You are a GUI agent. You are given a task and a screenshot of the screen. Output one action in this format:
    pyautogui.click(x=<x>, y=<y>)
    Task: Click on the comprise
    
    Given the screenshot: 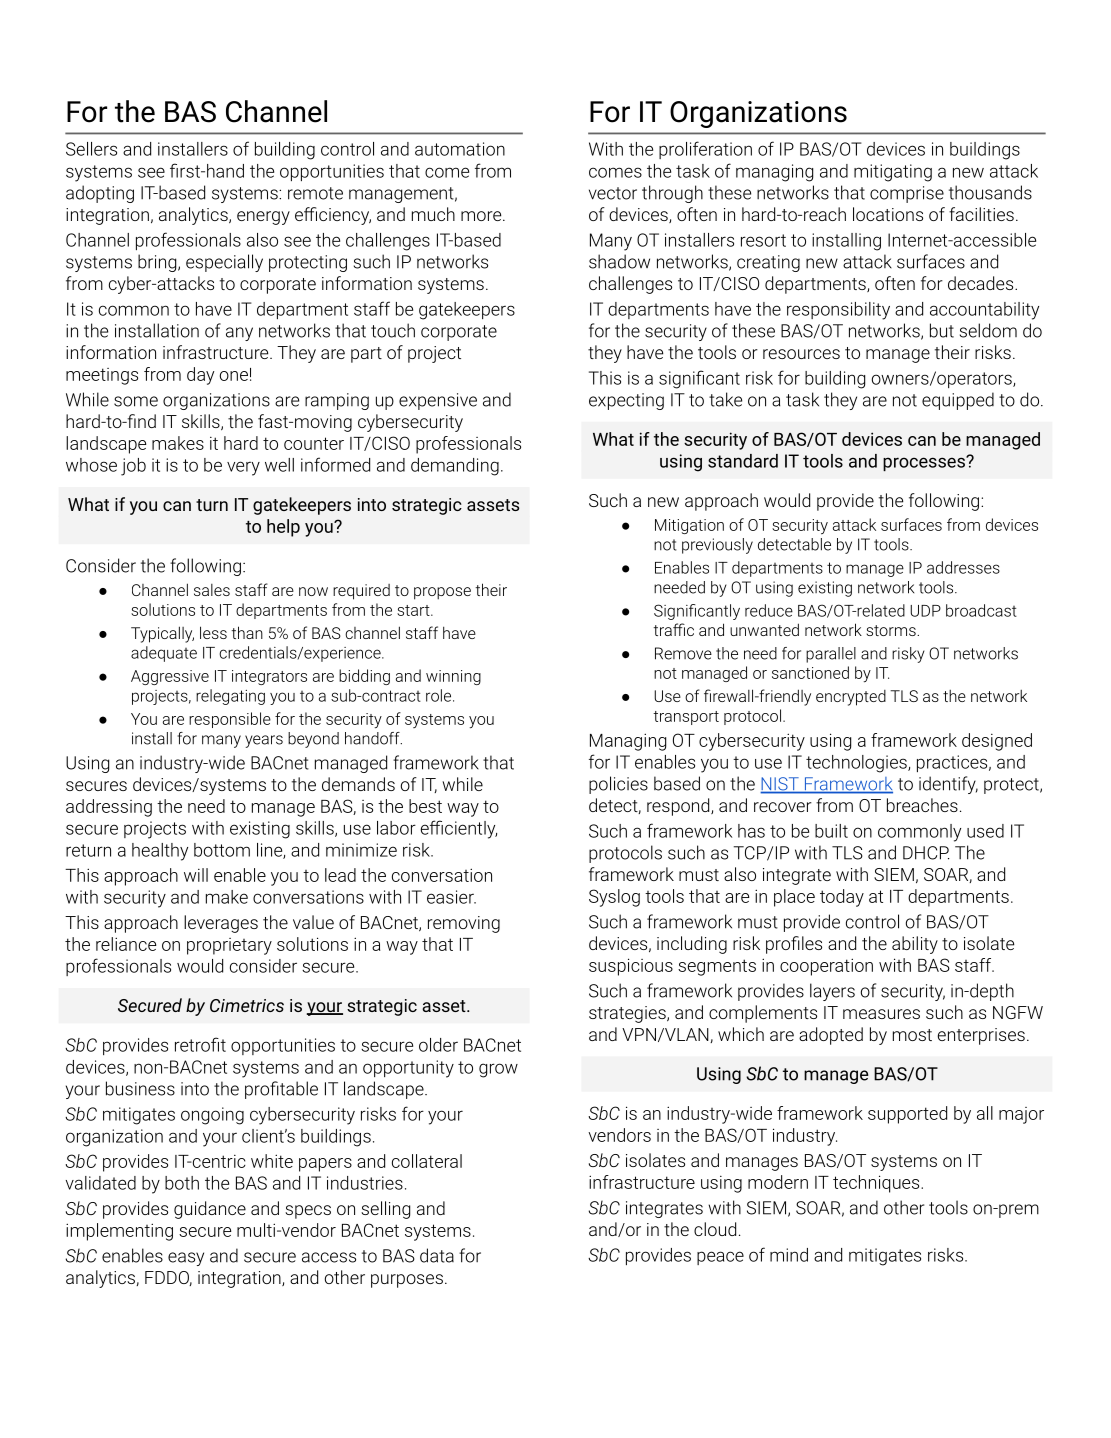 What is the action you would take?
    pyautogui.click(x=907, y=194)
